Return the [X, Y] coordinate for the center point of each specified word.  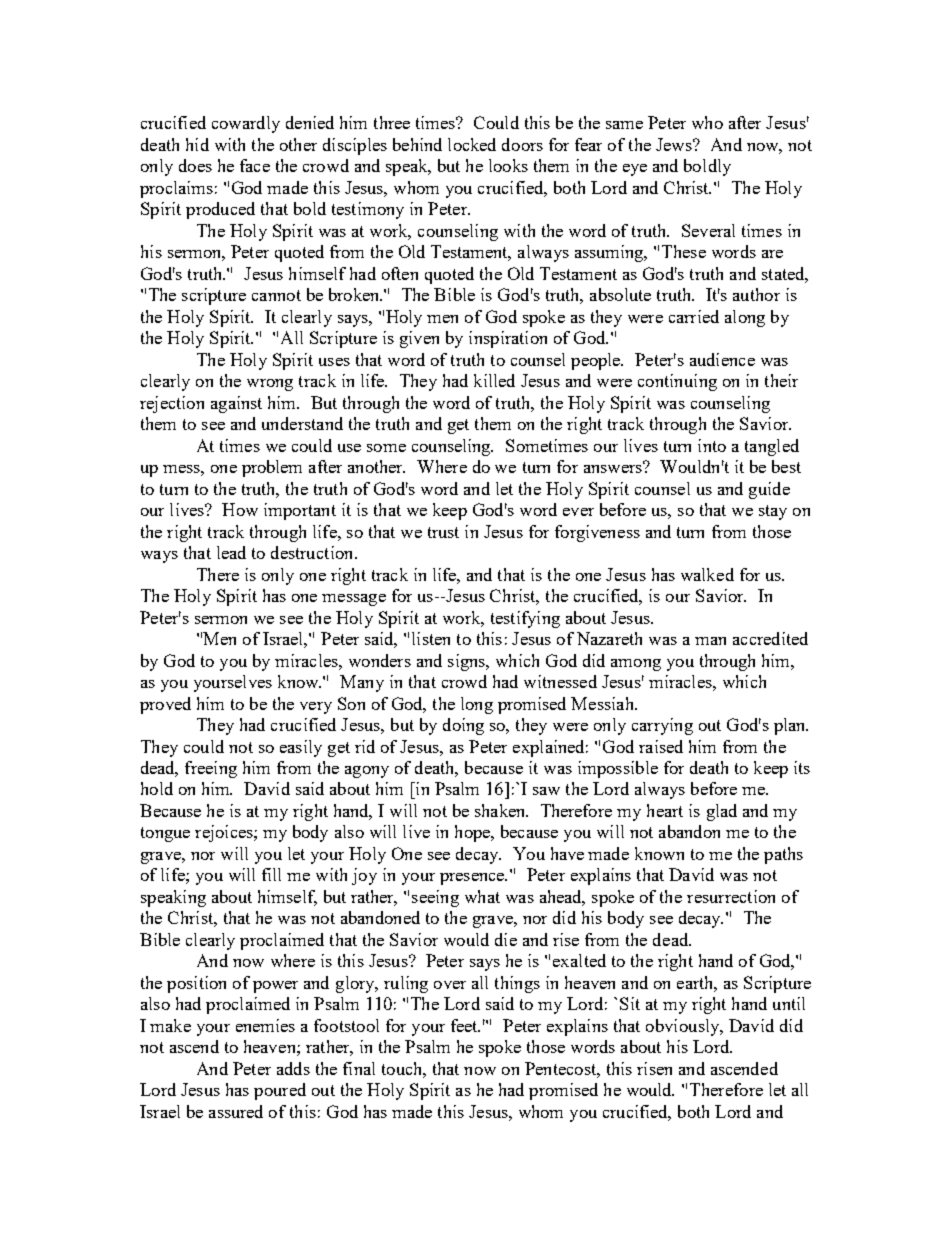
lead [231, 552]
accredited [770, 638]
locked [472, 144]
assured [236, 1111]
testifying [525, 619]
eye [635, 170]
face [255, 165]
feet [465, 1025]
